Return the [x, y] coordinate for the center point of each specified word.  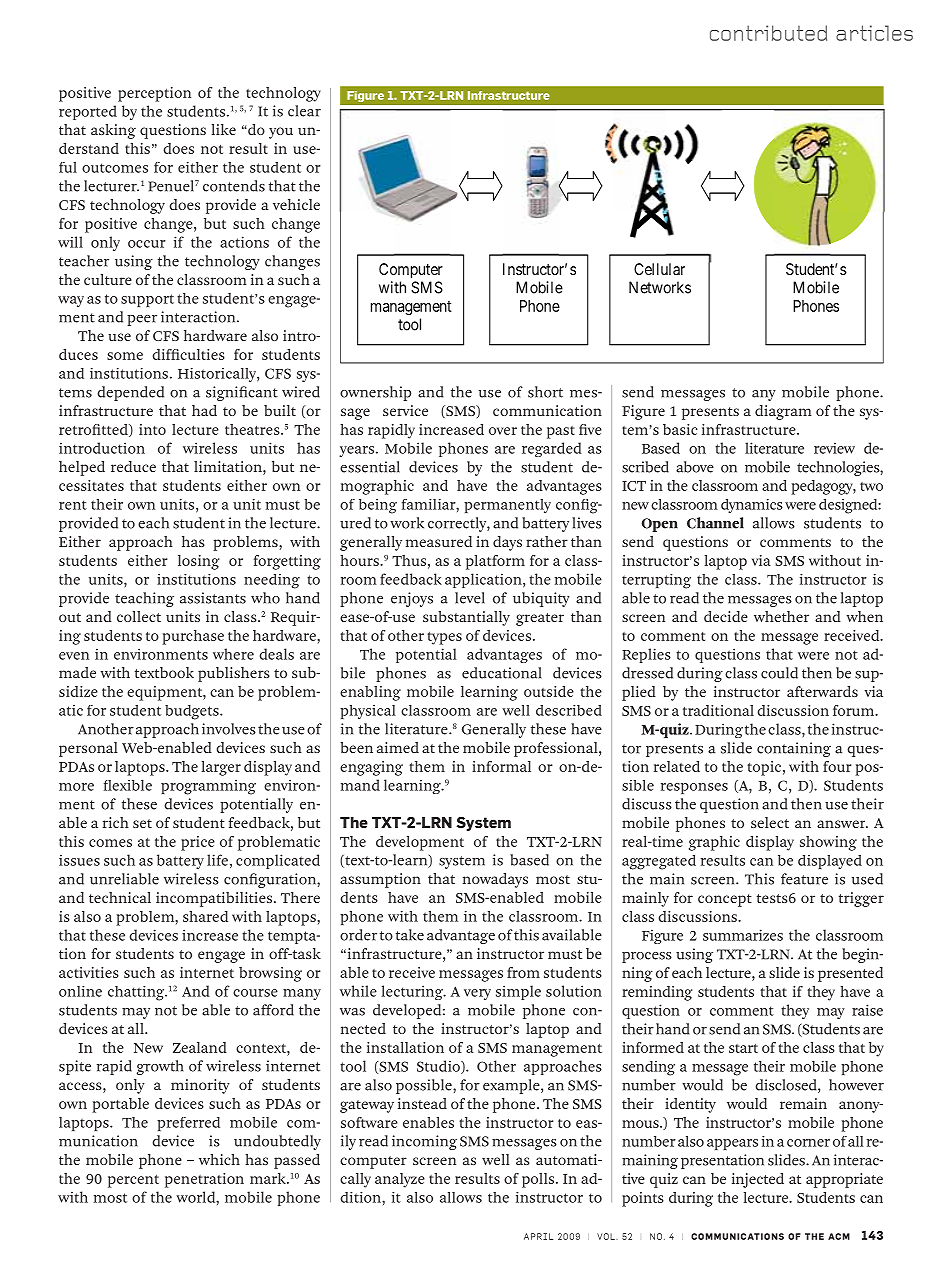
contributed [768, 33]
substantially [466, 618]
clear [304, 111]
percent [133, 1181]
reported [88, 112]
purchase [193, 637]
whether [781, 616]
